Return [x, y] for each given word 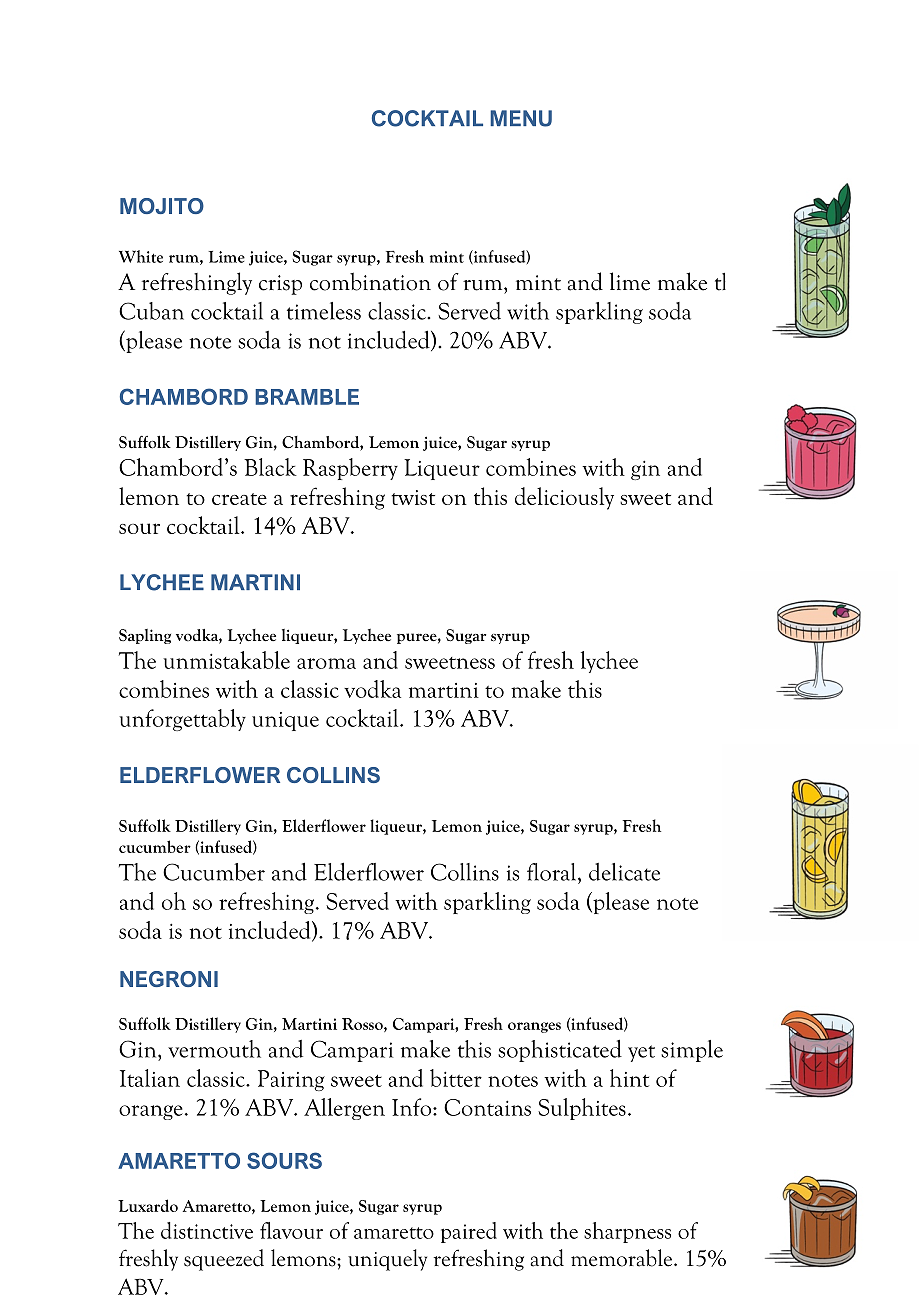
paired [469, 1232]
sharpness [627, 1232]
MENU [521, 118]
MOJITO [162, 206]
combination [370, 281]
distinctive [207, 1230]
